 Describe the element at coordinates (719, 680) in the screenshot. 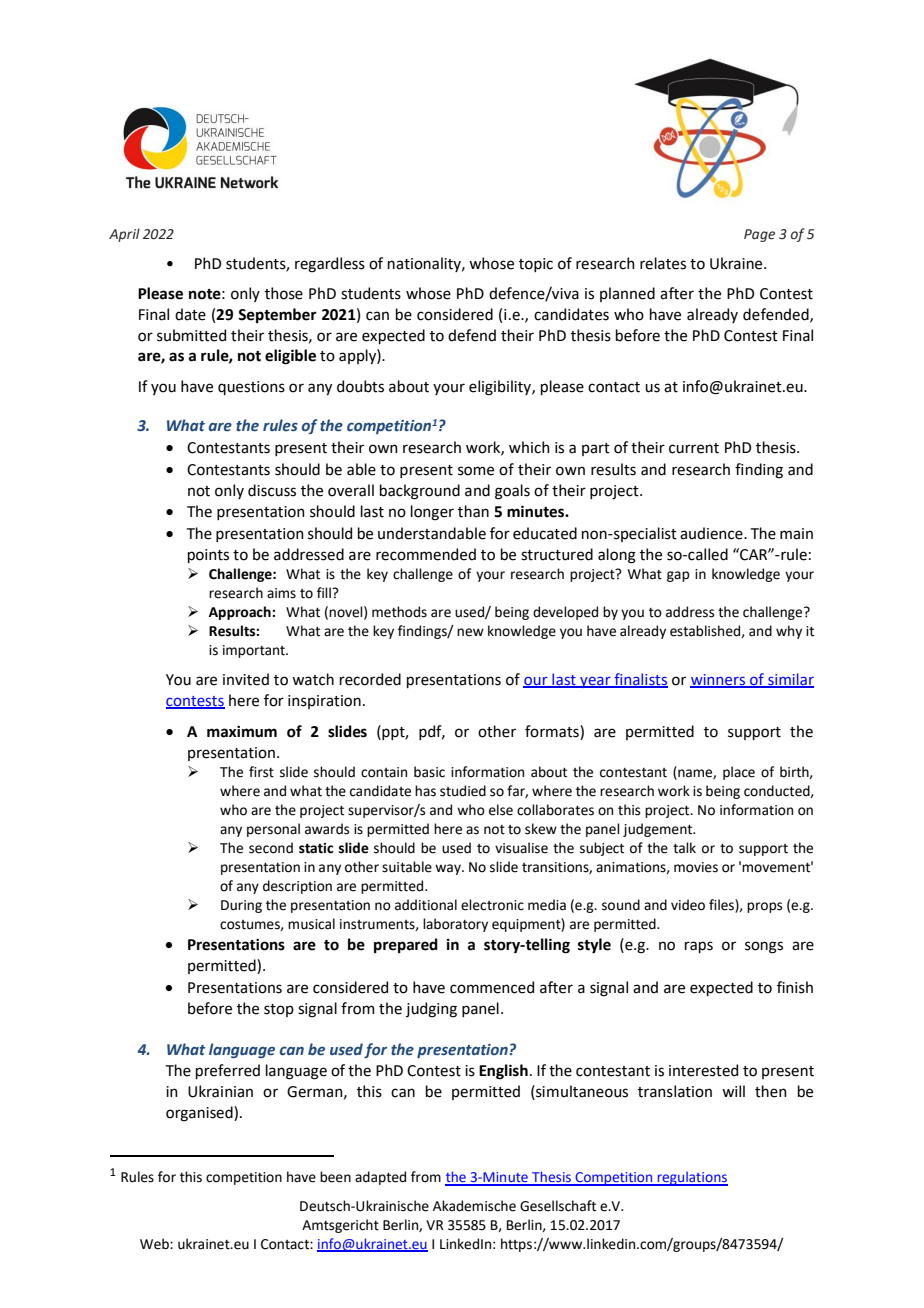

I see `winners` at that location.
